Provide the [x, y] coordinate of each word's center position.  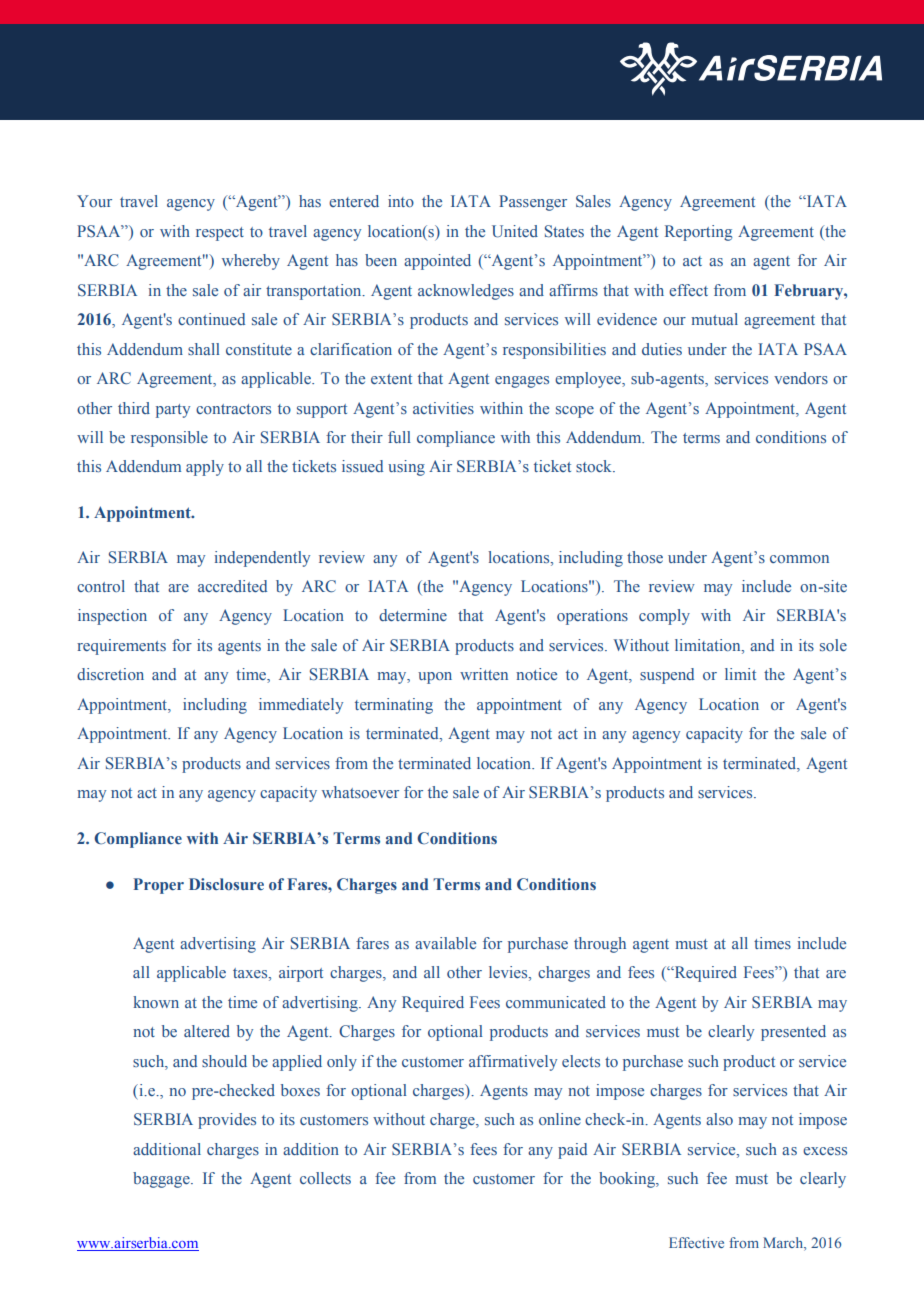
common [799, 559]
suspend [667, 676]
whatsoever [360, 792]
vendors [801, 378]
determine [413, 615]
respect [220, 234]
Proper [158, 886]
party [173, 411]
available [445, 943]
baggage [162, 1180]
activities [443, 408]
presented [793, 1033]
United [515, 231]
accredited [232, 586]
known [156, 1002]
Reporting [698, 233]
